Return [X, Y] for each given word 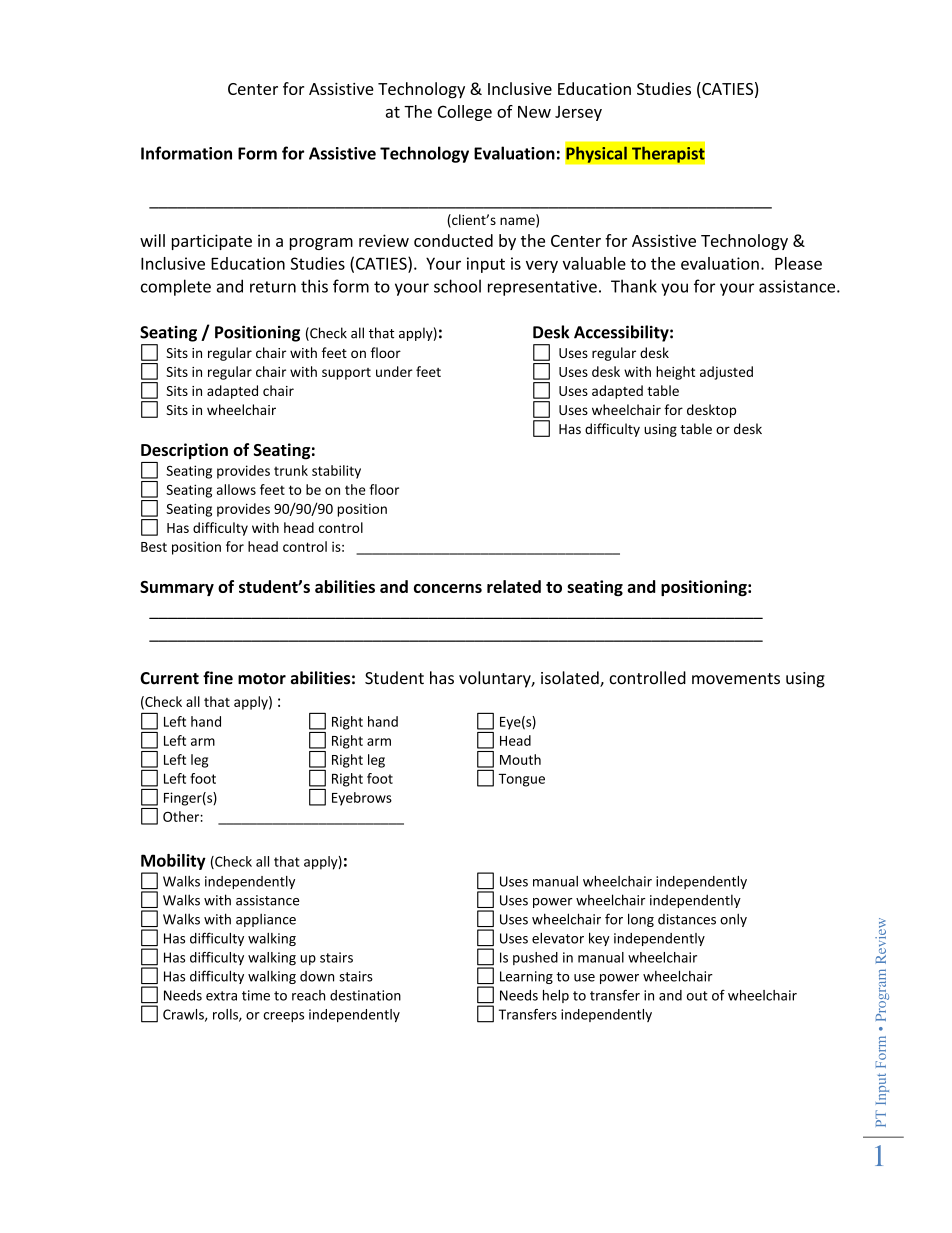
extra [221, 996]
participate [212, 242]
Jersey [578, 113]
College [465, 113]
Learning [526, 977]
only [733, 920]
